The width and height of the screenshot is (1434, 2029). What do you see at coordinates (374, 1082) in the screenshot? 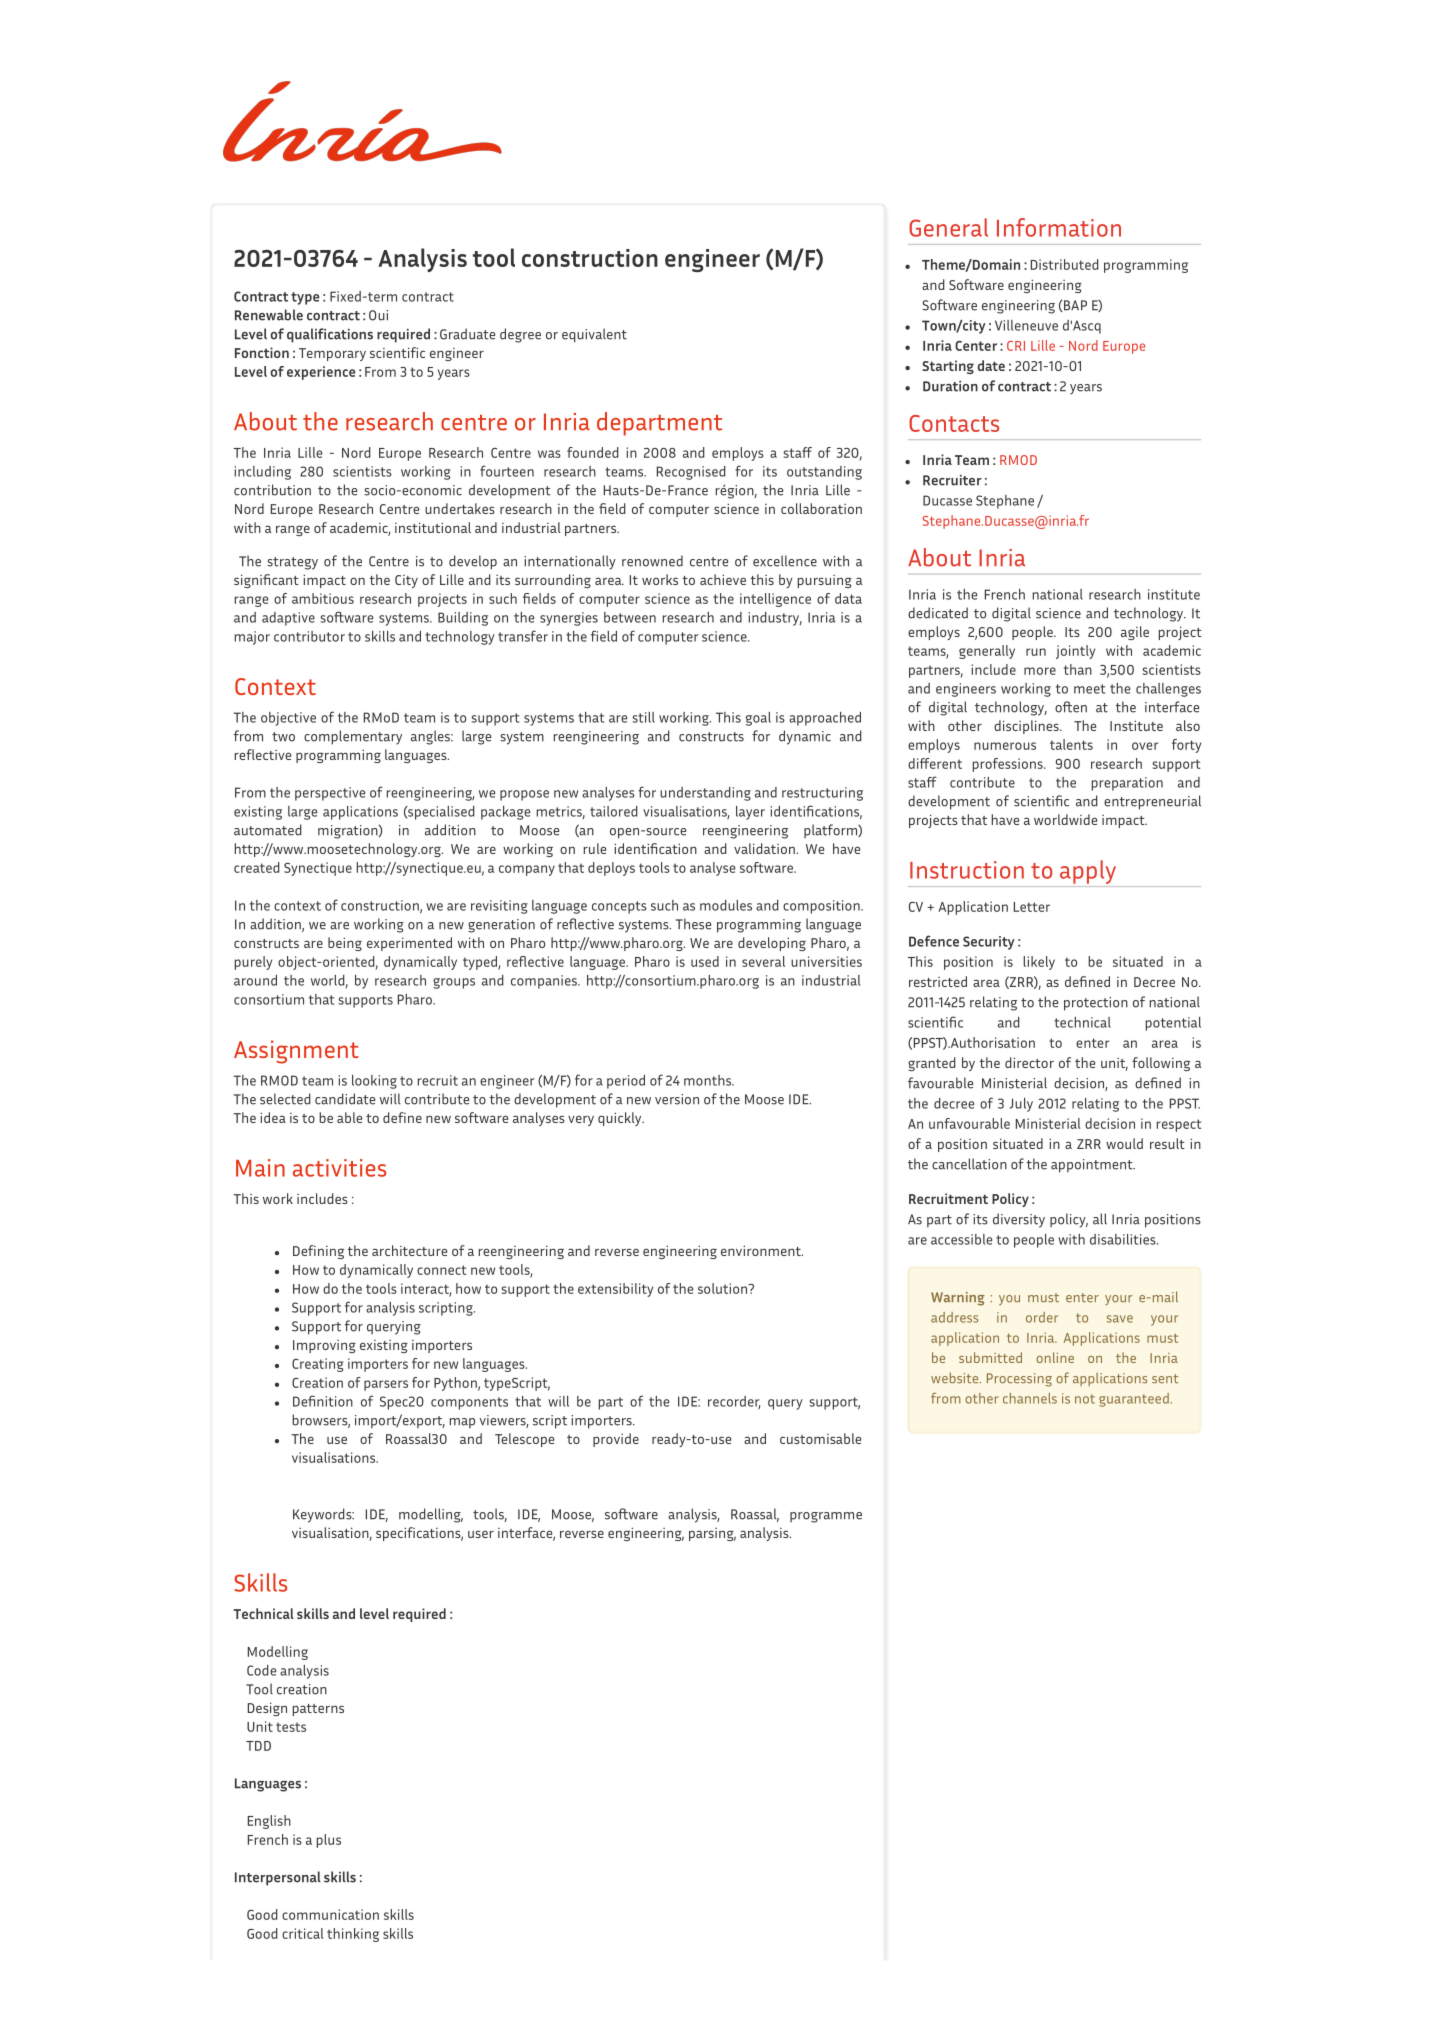
I see `looking` at bounding box center [374, 1082].
